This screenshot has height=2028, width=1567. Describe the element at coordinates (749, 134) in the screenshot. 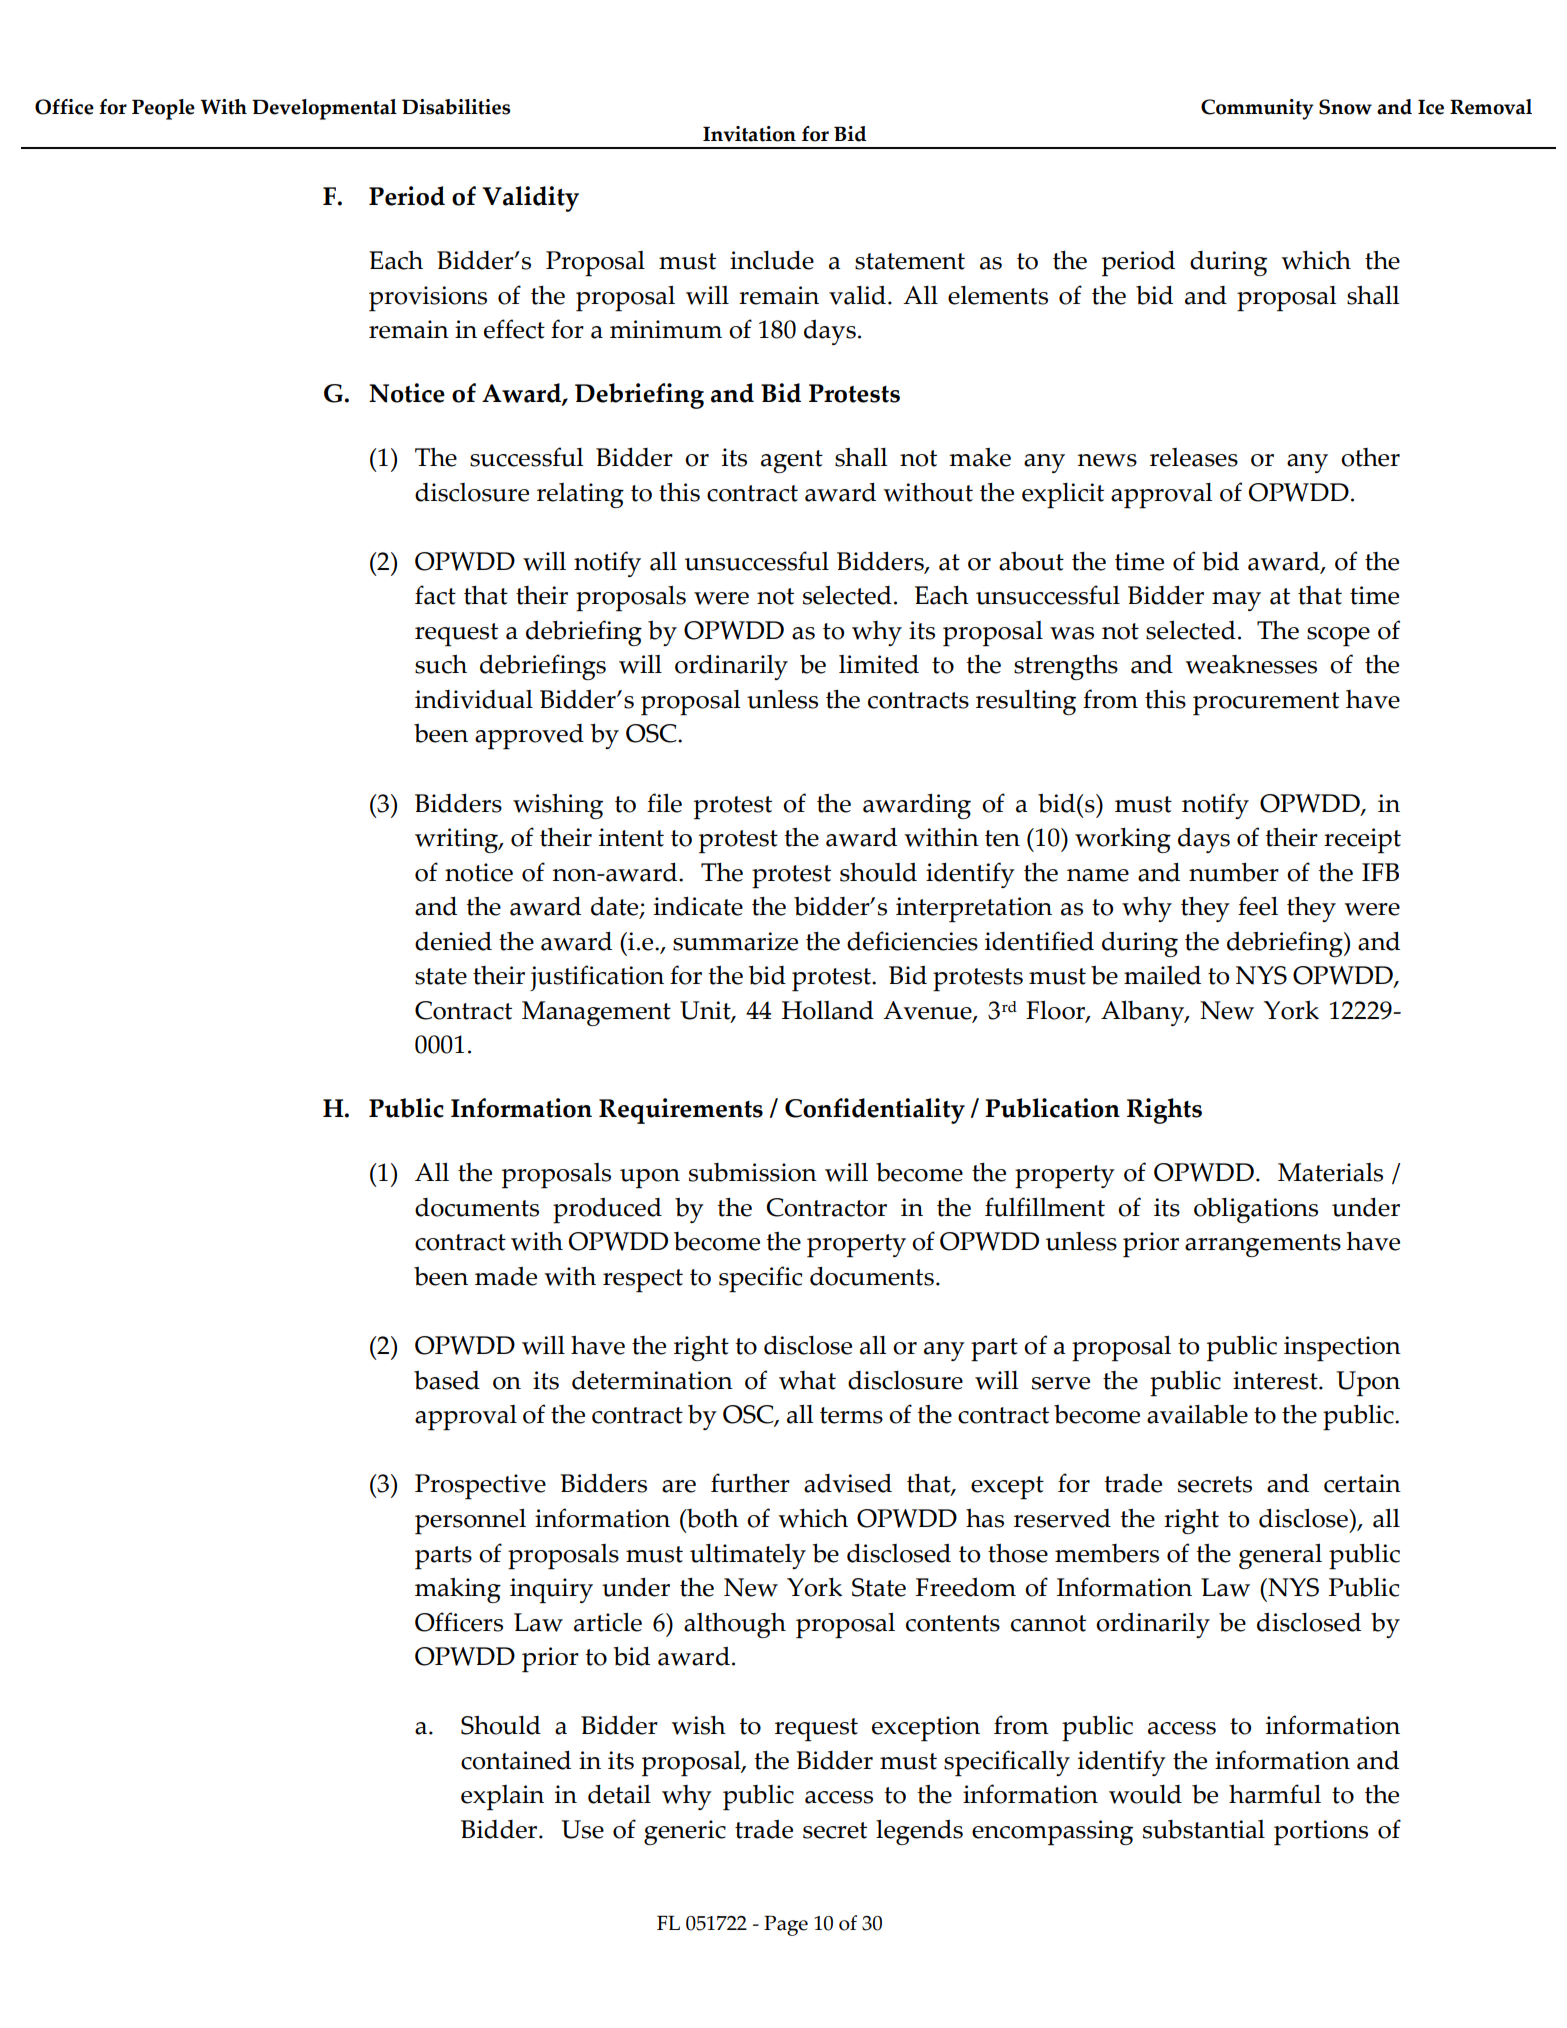

I see `Invitation` at that location.
